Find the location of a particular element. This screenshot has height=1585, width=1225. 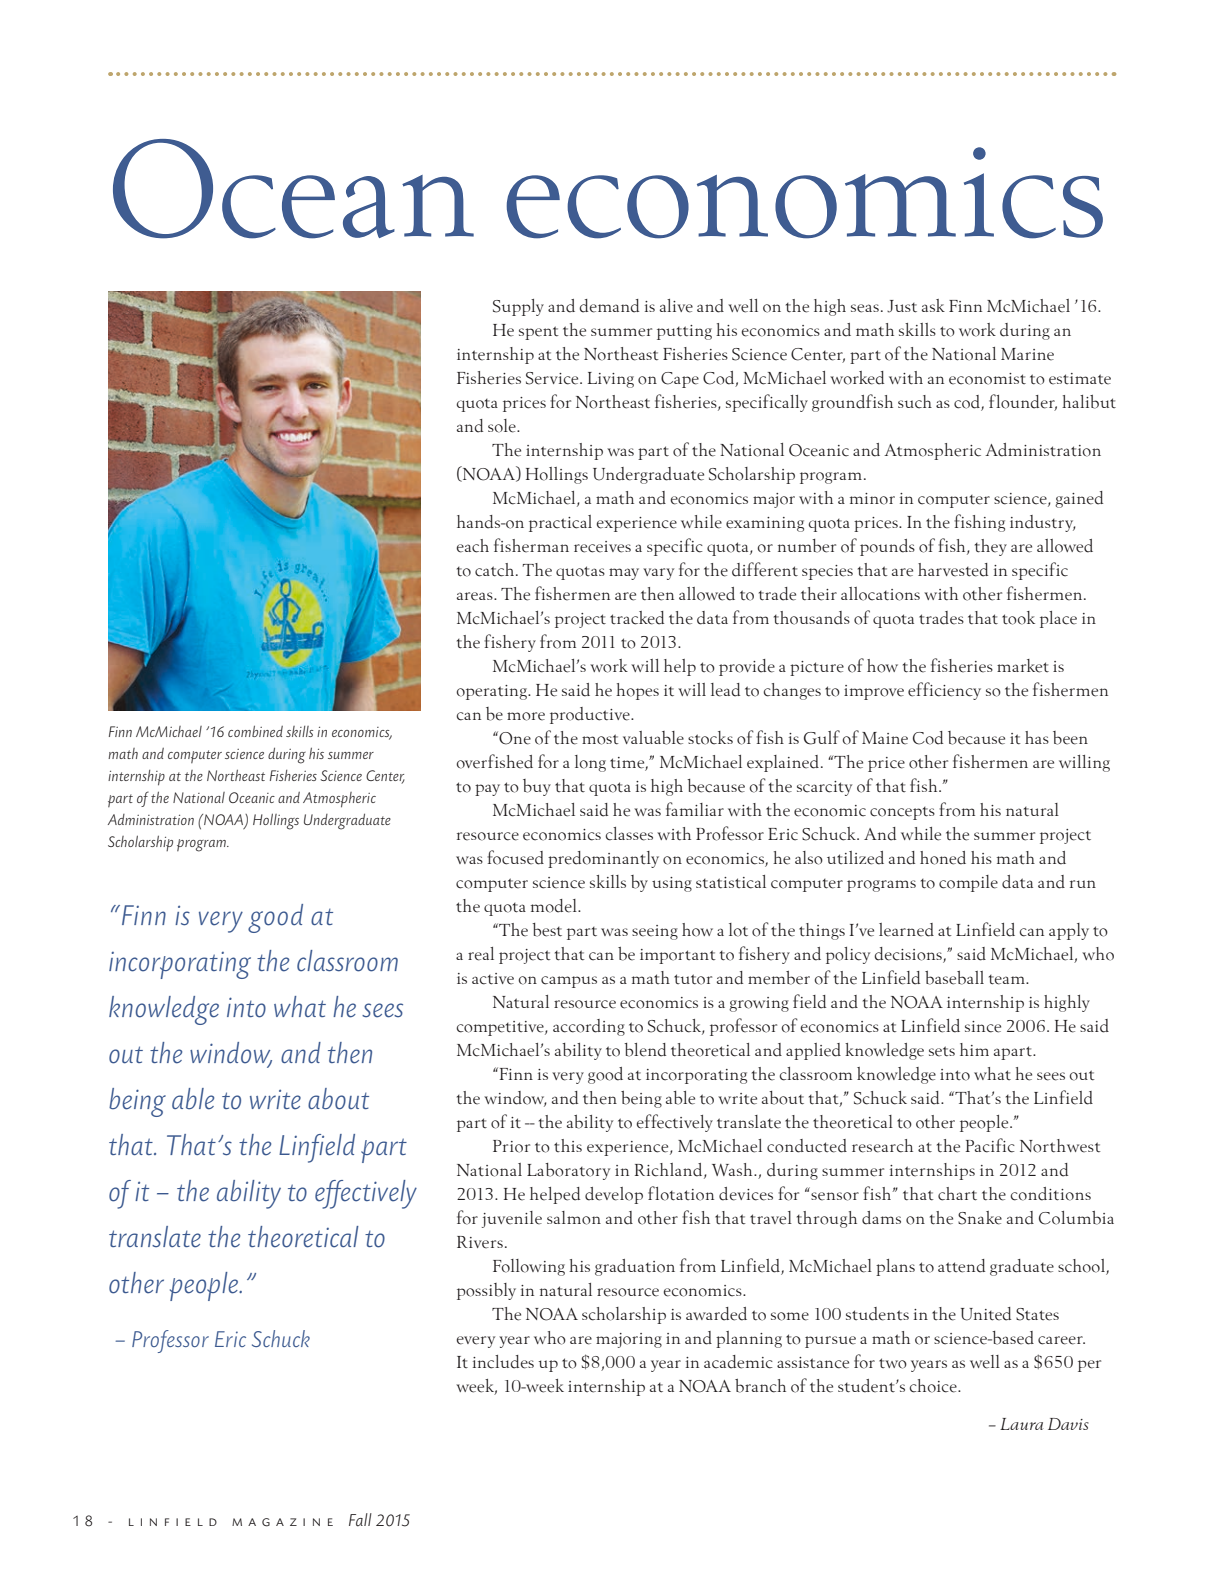

since is located at coordinates (983, 1027).
